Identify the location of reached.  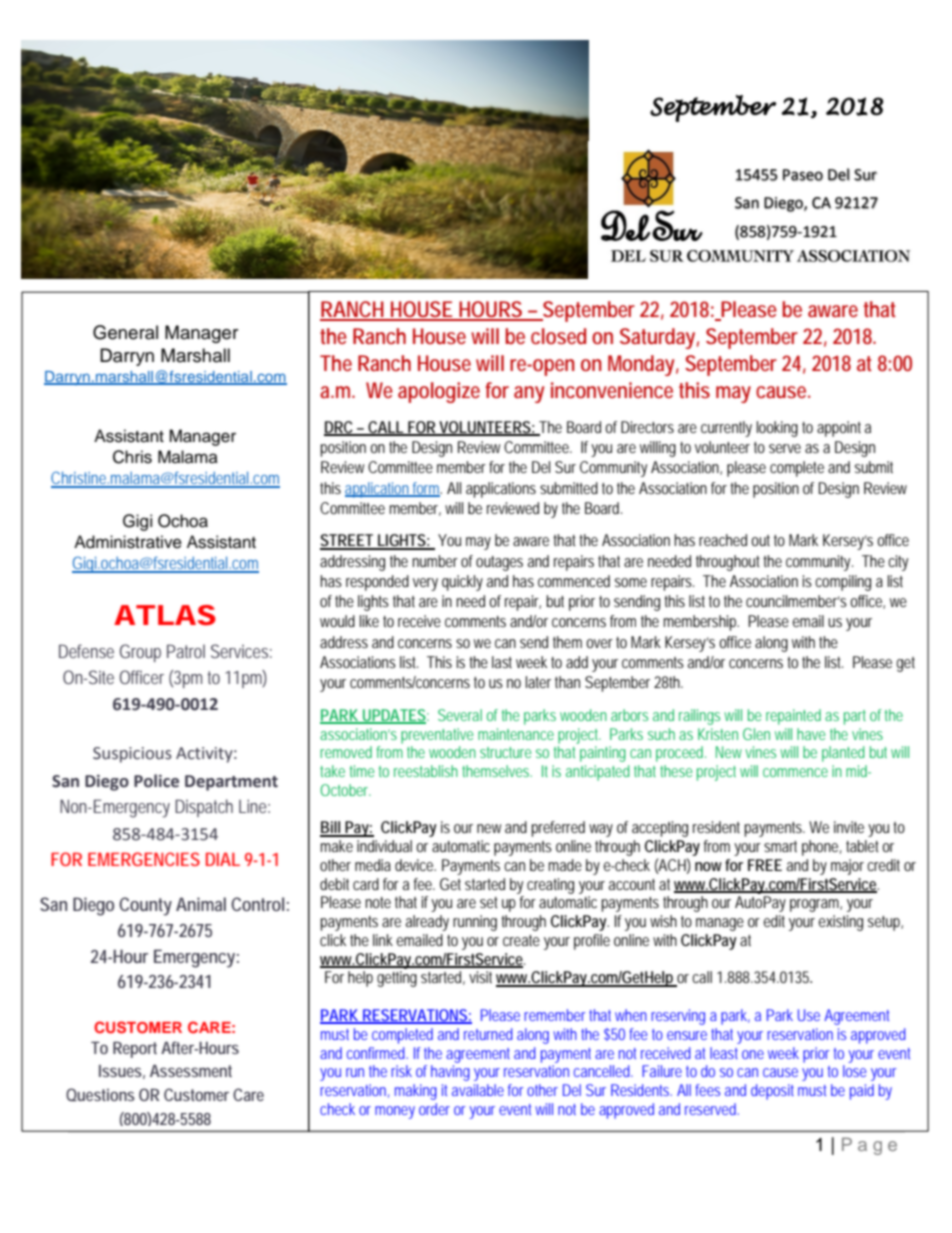
(723, 540).
